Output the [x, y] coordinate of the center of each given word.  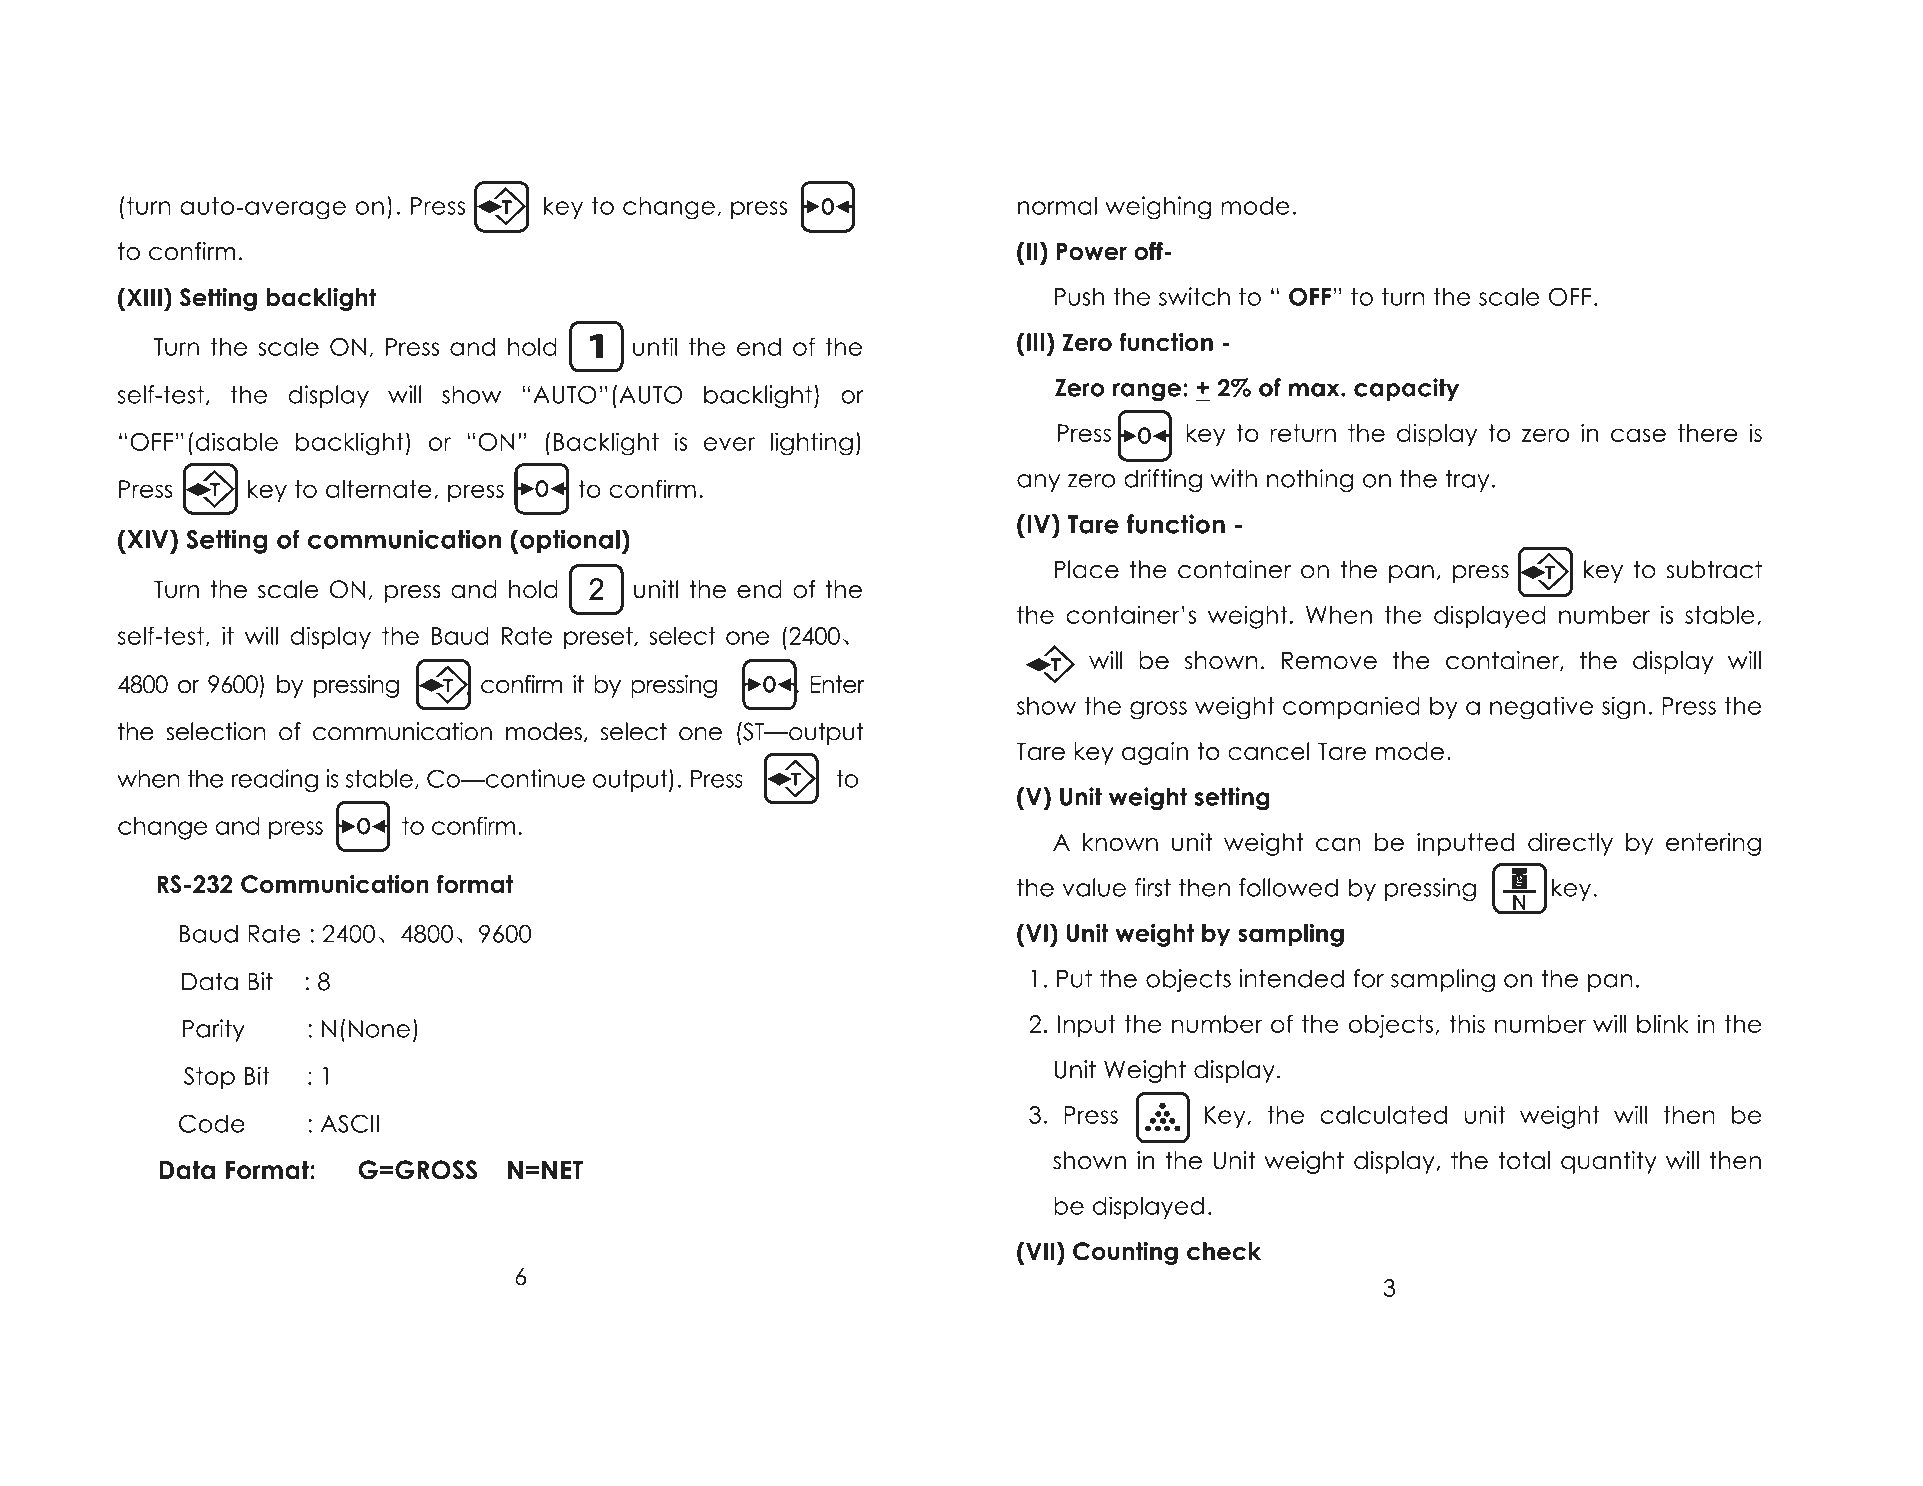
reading [274, 781]
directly [1570, 844]
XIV [148, 539]
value [1094, 887]
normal [1057, 205]
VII [1039, 1251]
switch [1194, 296]
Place [1086, 569]
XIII [143, 297]
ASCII [350, 1123]
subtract [1714, 569]
